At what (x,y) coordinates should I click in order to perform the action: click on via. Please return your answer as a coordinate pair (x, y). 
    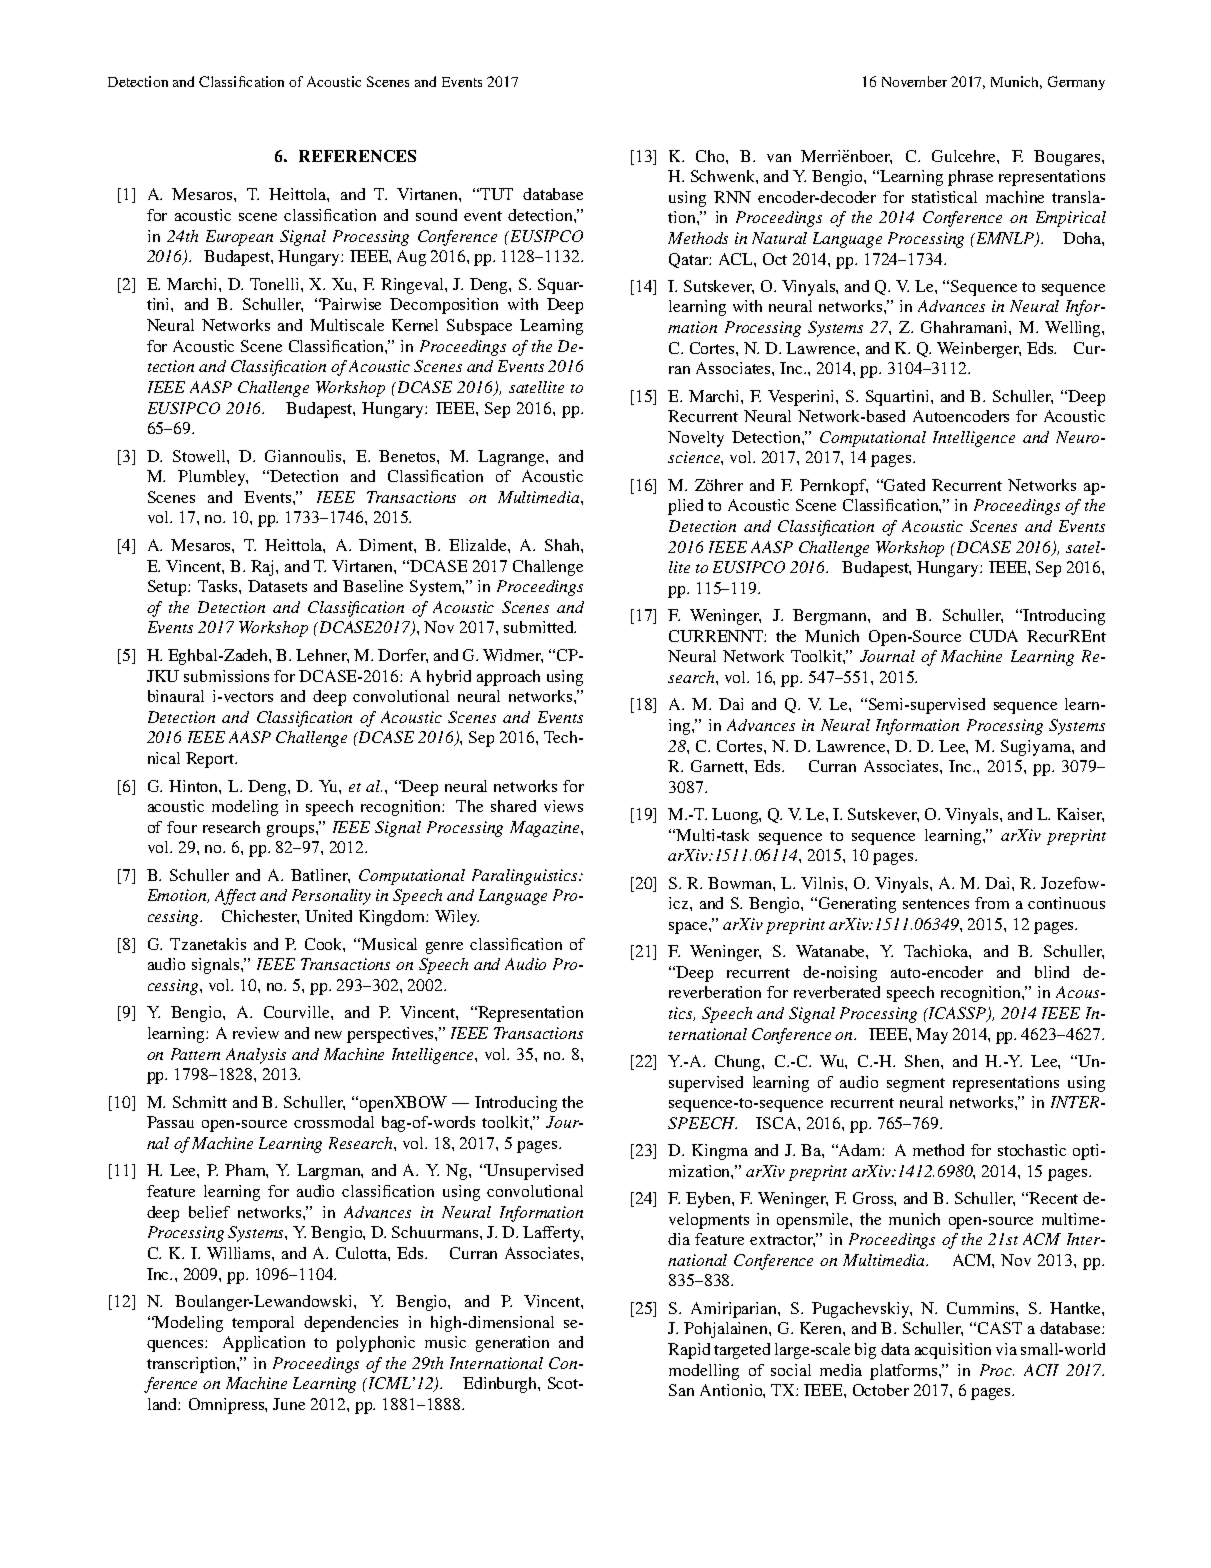
    Looking at the image, I should click on (1006, 1349).
